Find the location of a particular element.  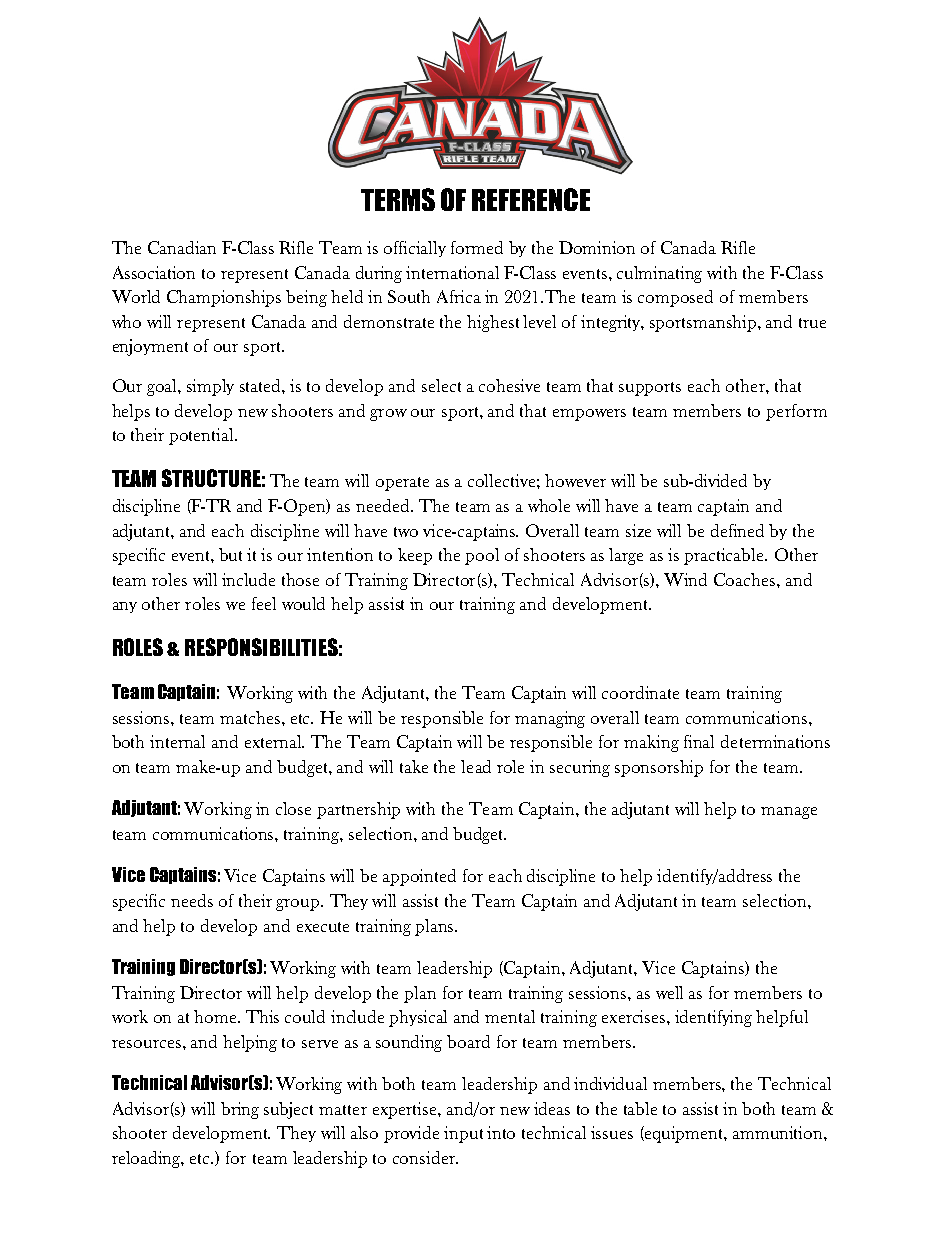

simply is located at coordinates (210, 387).
